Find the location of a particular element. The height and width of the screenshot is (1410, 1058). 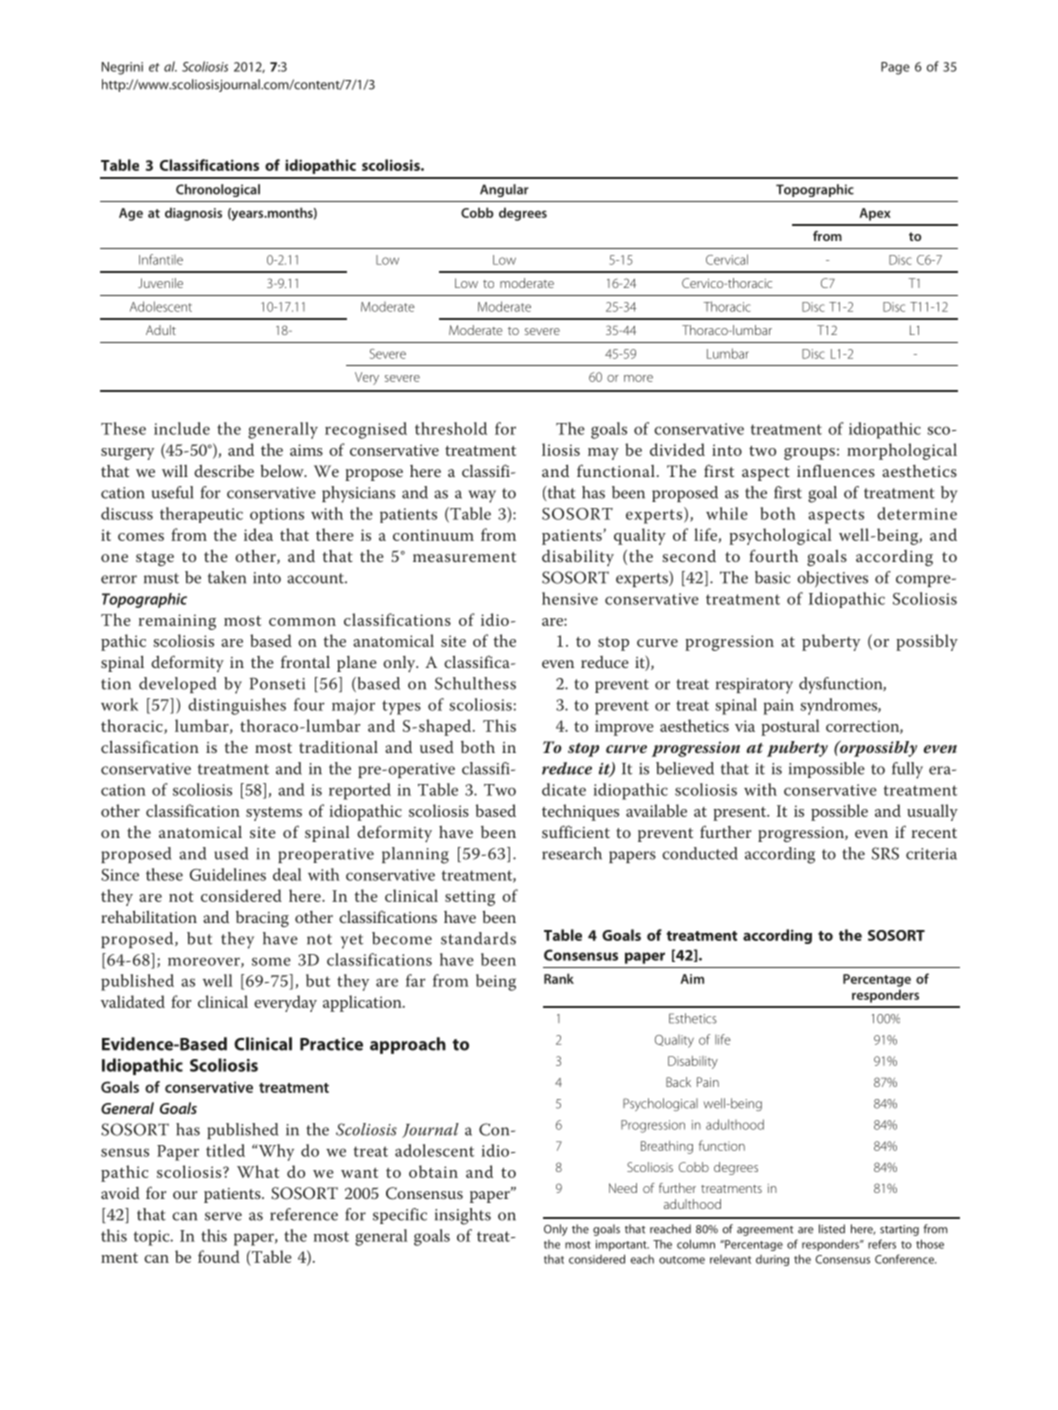

SRS is located at coordinates (885, 853).
